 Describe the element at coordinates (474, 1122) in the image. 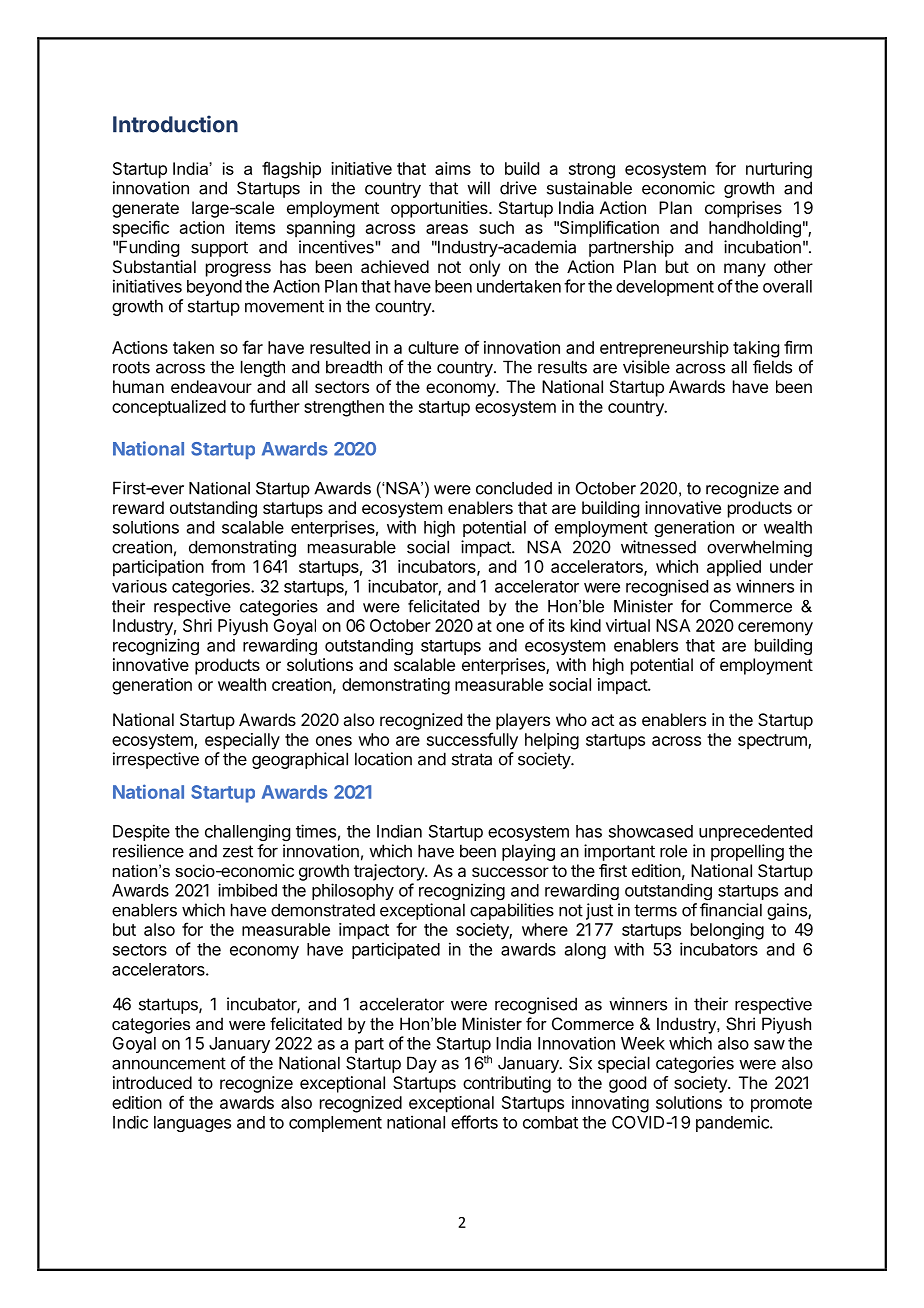

I see `efforts` at that location.
